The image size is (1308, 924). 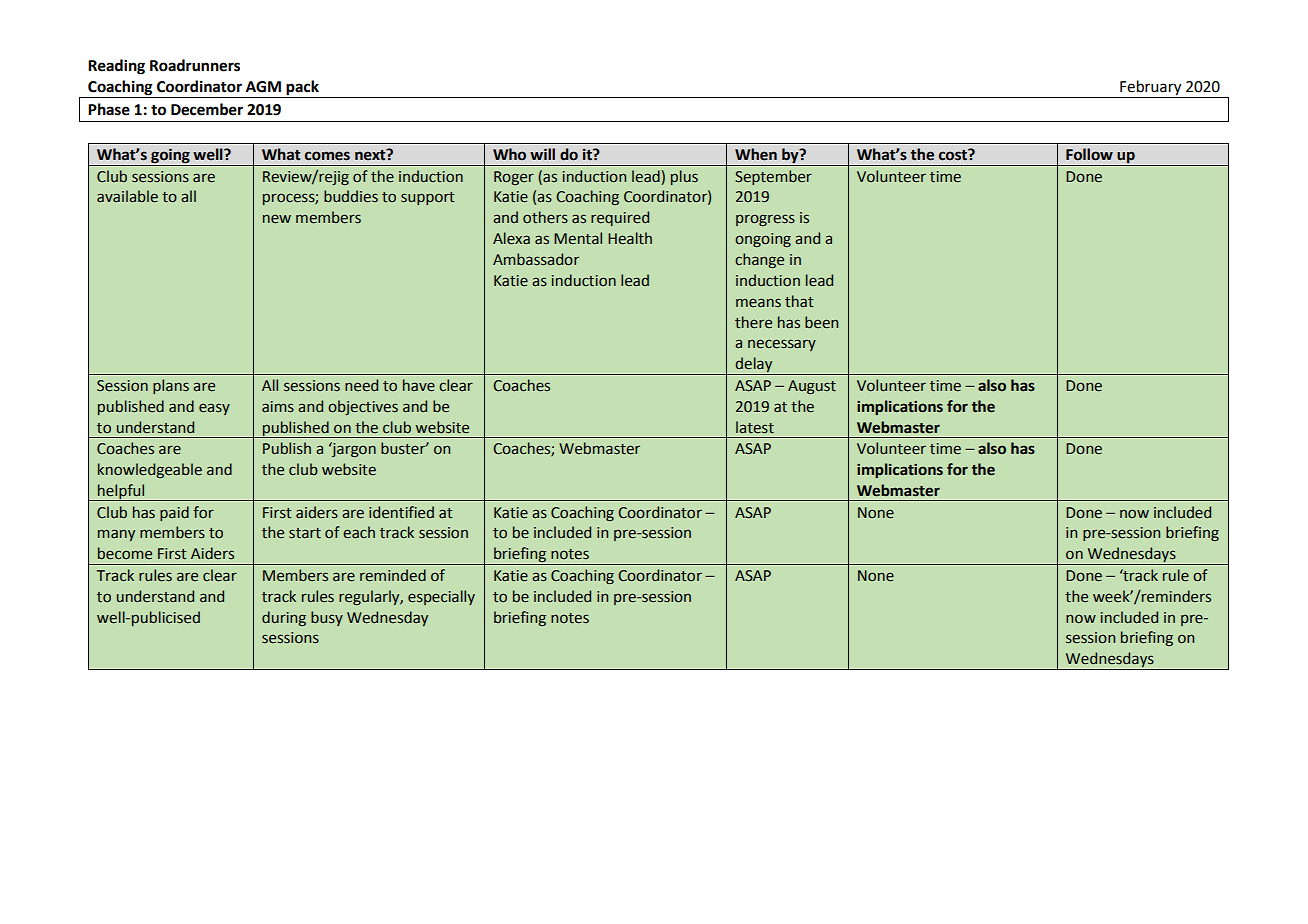 What do you see at coordinates (1151, 89) in the page?
I see `February` at bounding box center [1151, 89].
